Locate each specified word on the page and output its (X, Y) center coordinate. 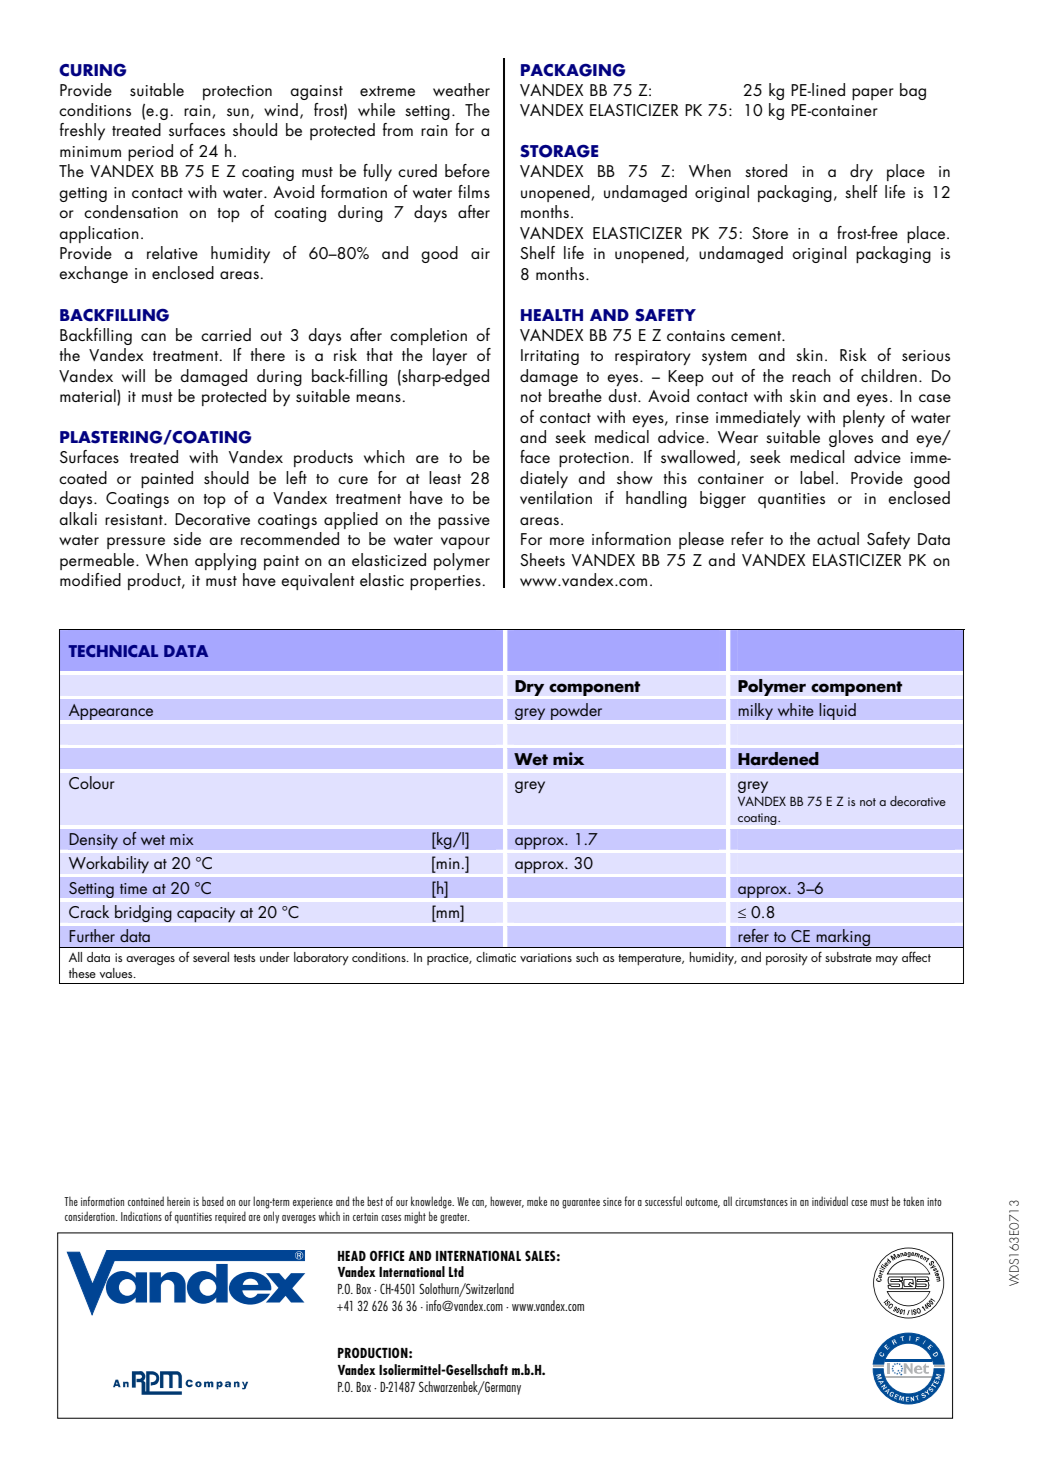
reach (811, 375)
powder (576, 711)
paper (873, 94)
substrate (848, 957)
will (133, 375)
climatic (496, 957)
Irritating (550, 357)
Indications (141, 1216)
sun (238, 112)
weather (461, 89)
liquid (837, 711)
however (507, 1202)
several (211, 957)
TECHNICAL (113, 651)
